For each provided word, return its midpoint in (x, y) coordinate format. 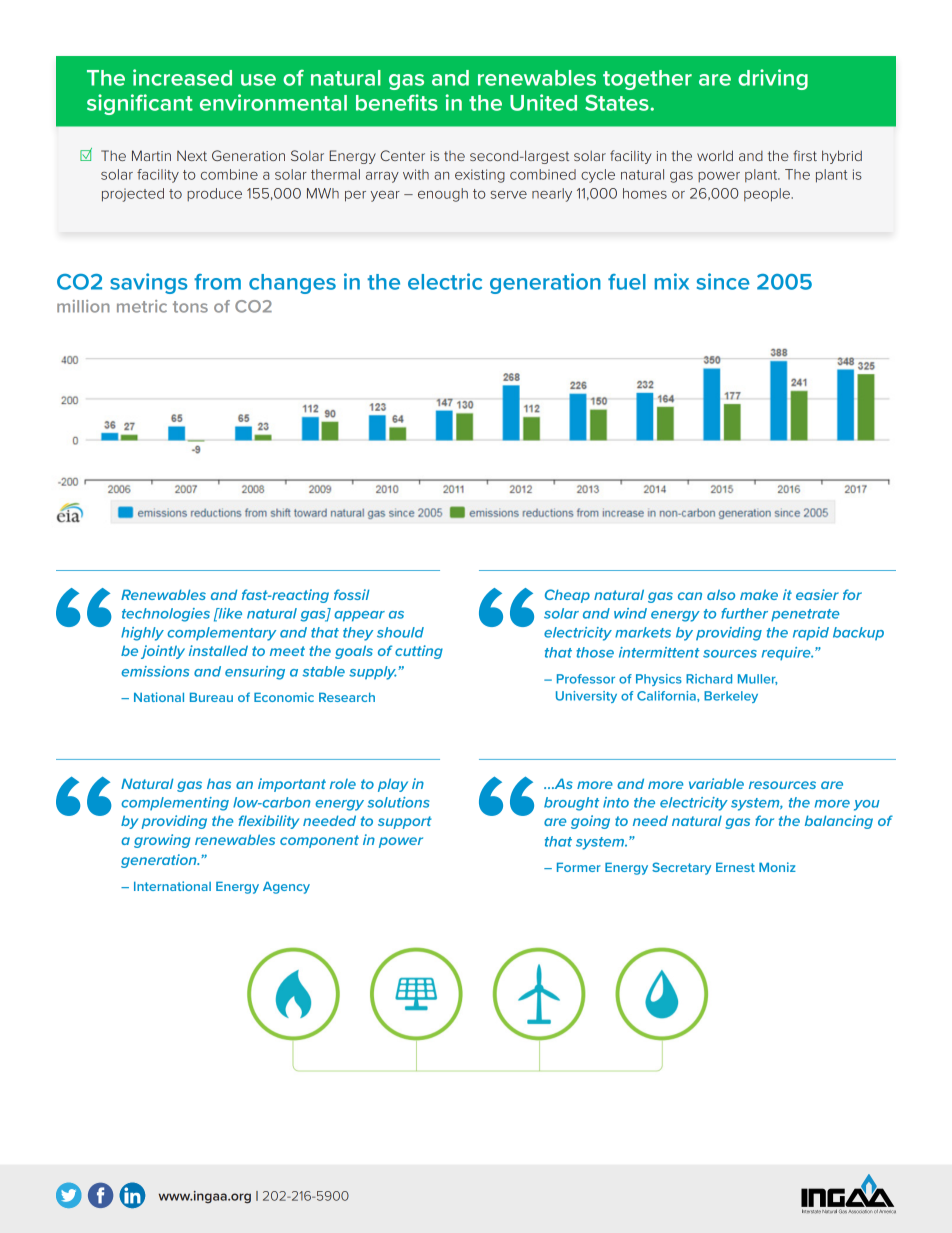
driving (773, 79)
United (543, 102)
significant (140, 104)
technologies (166, 615)
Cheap (567, 596)
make (759, 594)
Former (579, 867)
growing (162, 841)
